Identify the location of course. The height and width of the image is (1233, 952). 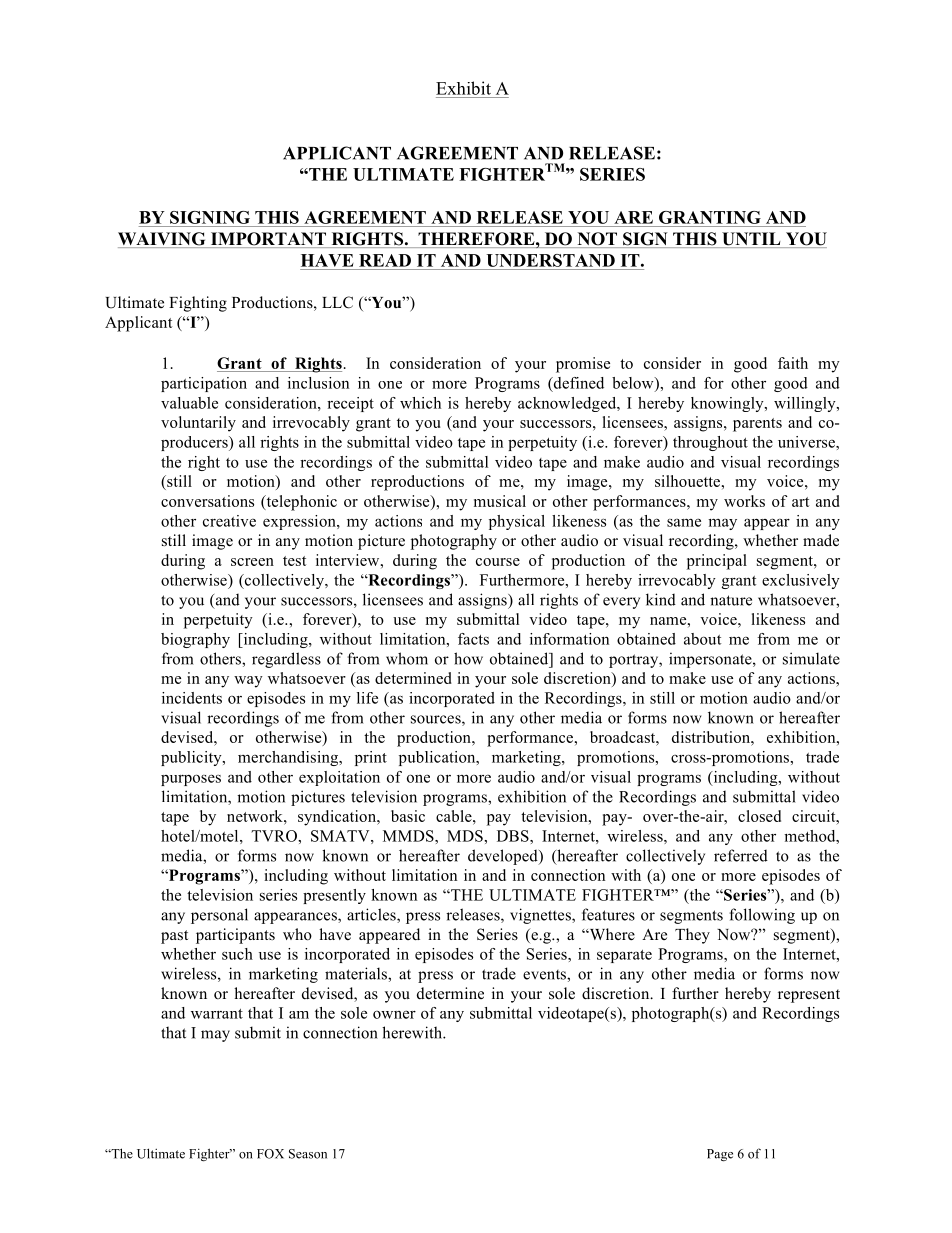
(498, 562).
